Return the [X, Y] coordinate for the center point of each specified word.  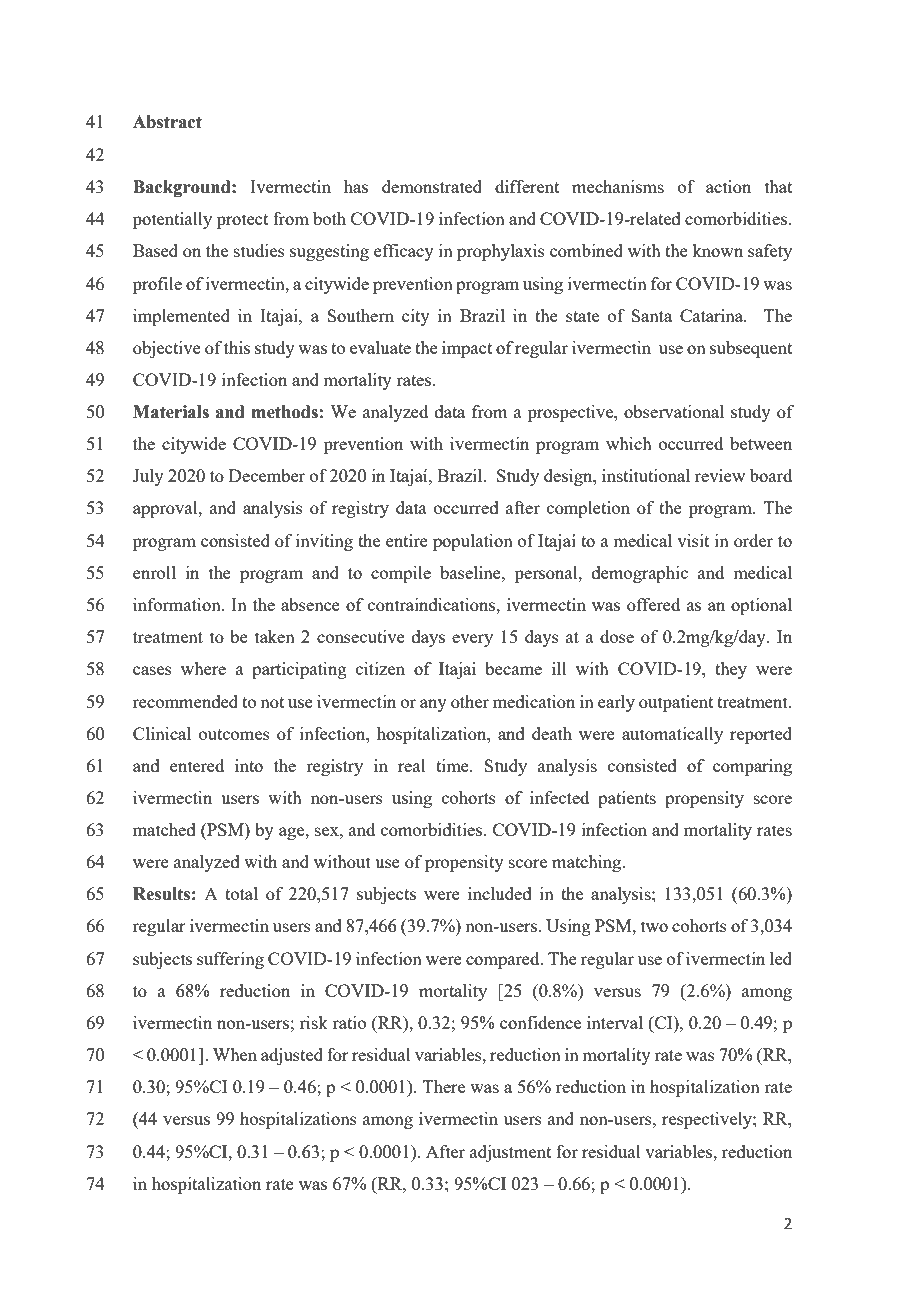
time [453, 765]
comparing [752, 767]
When [235, 1054]
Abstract [167, 122]
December [267, 475]
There [444, 1086]
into [249, 765]
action [728, 186]
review [720, 475]
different [527, 186]
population [473, 542]
